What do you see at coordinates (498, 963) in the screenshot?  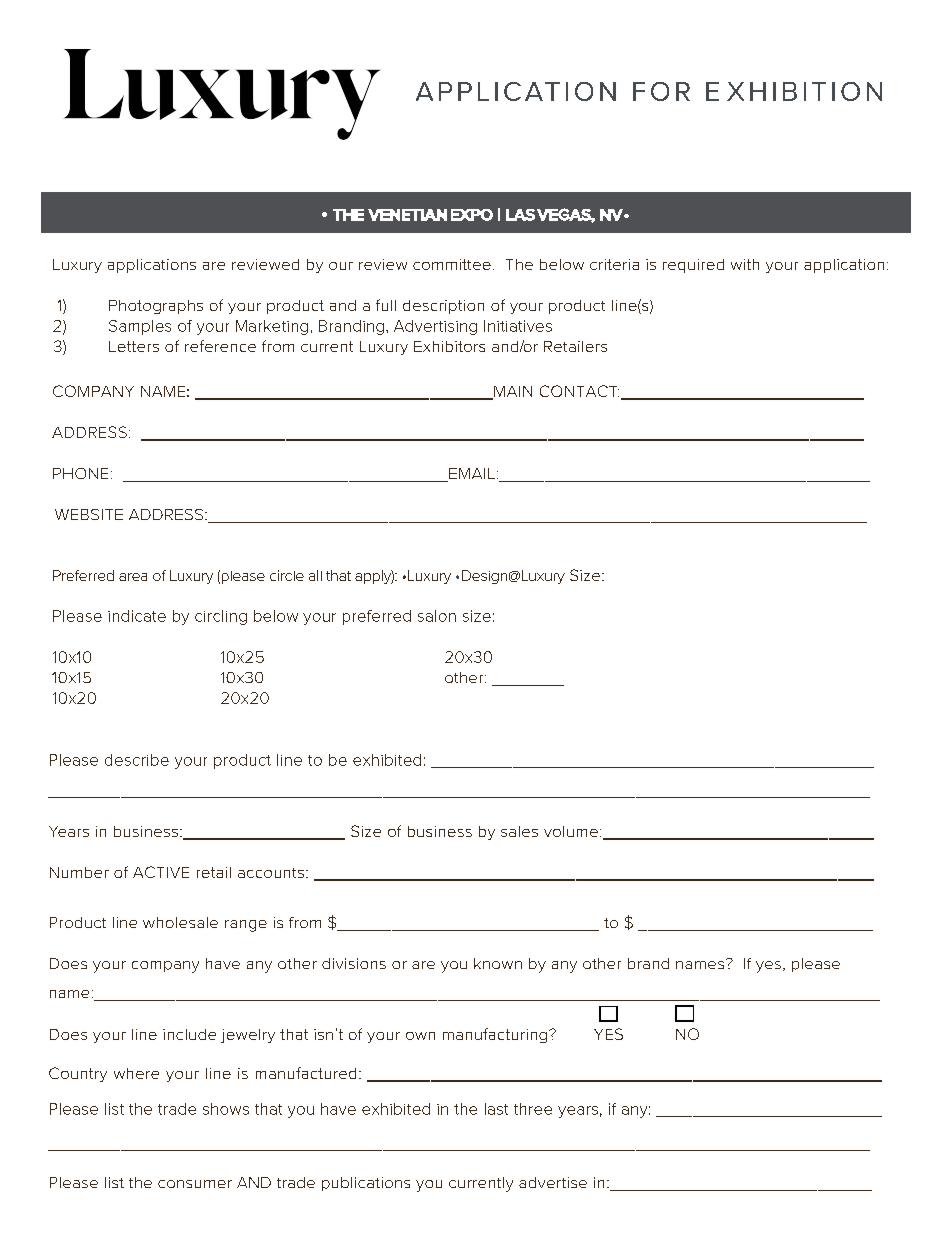 I see `known` at bounding box center [498, 963].
